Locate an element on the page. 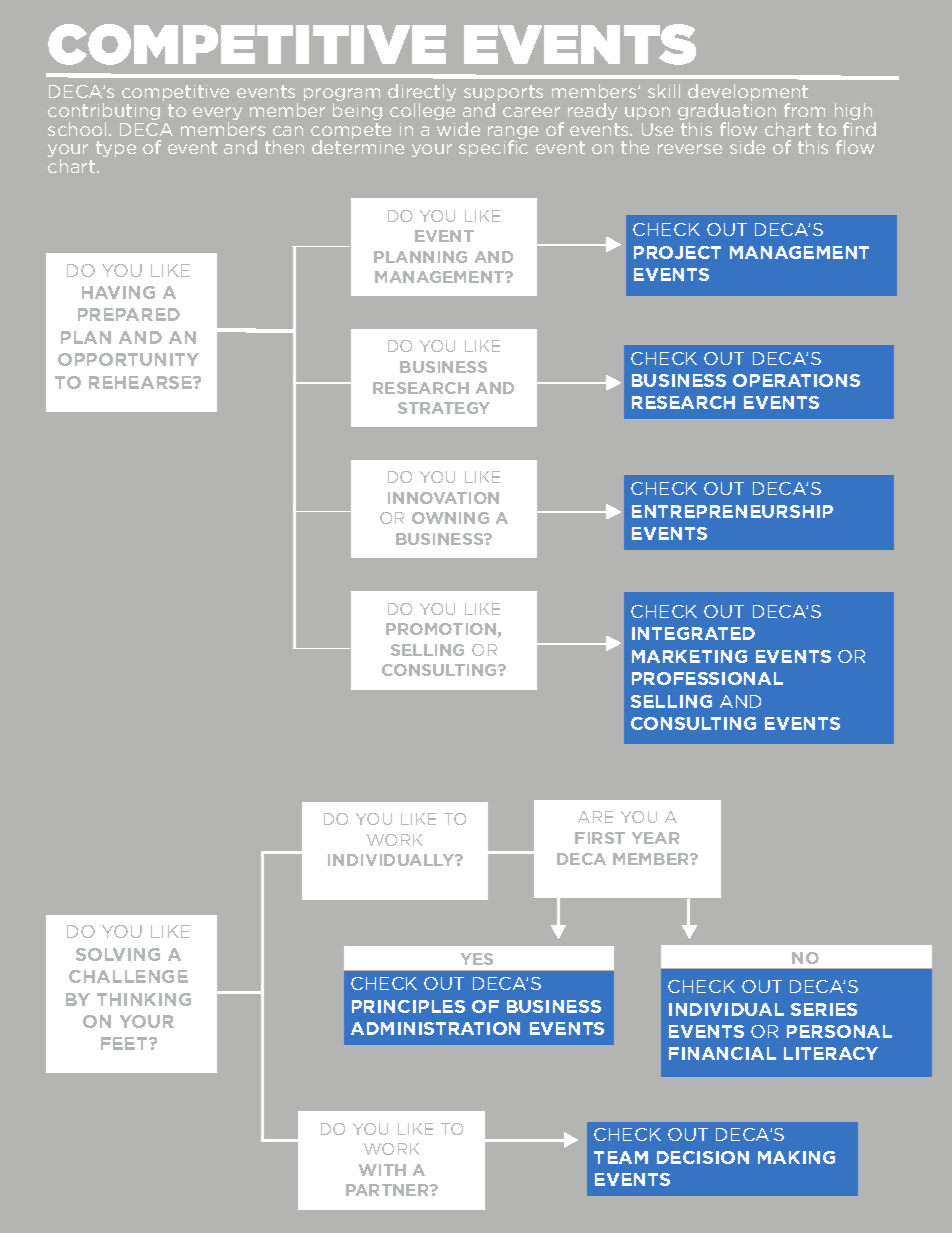 The width and height of the image is (952, 1233). SOLVING is located at coordinates (118, 954).
